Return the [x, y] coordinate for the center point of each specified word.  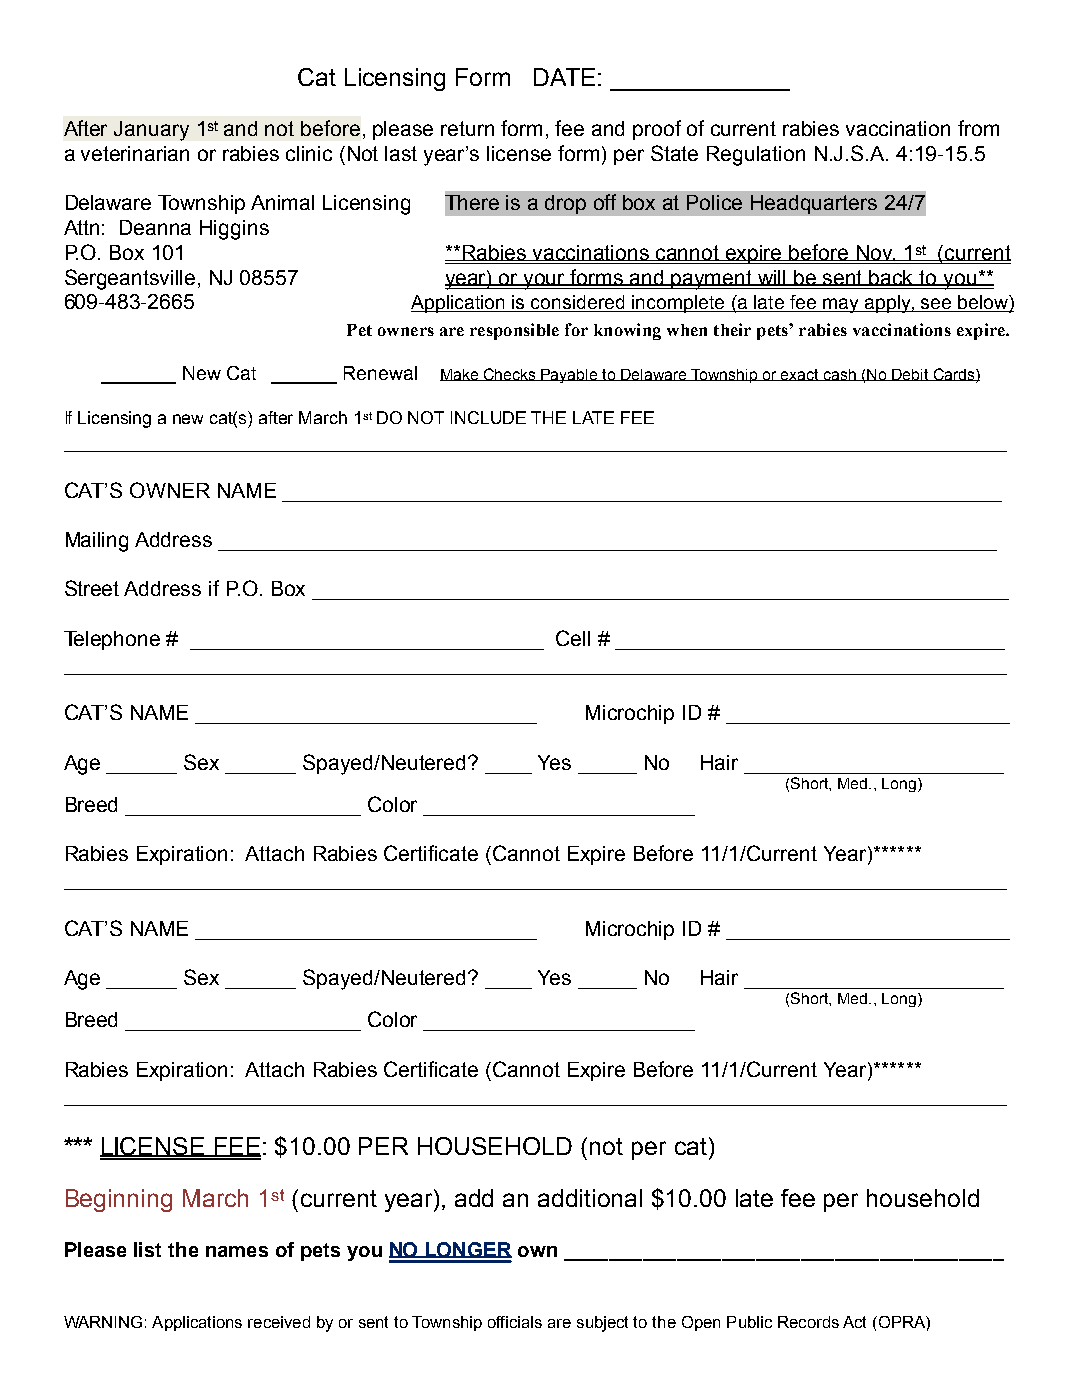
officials [515, 1322]
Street [92, 588]
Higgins [234, 230]
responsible [514, 331]
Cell [573, 638]
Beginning [119, 1200]
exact [800, 375]
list [147, 1249]
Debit [910, 375]
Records [808, 1322]
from [978, 128]
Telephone [112, 640]
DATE [564, 77]
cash [839, 375]
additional [590, 1198]
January [151, 131]
